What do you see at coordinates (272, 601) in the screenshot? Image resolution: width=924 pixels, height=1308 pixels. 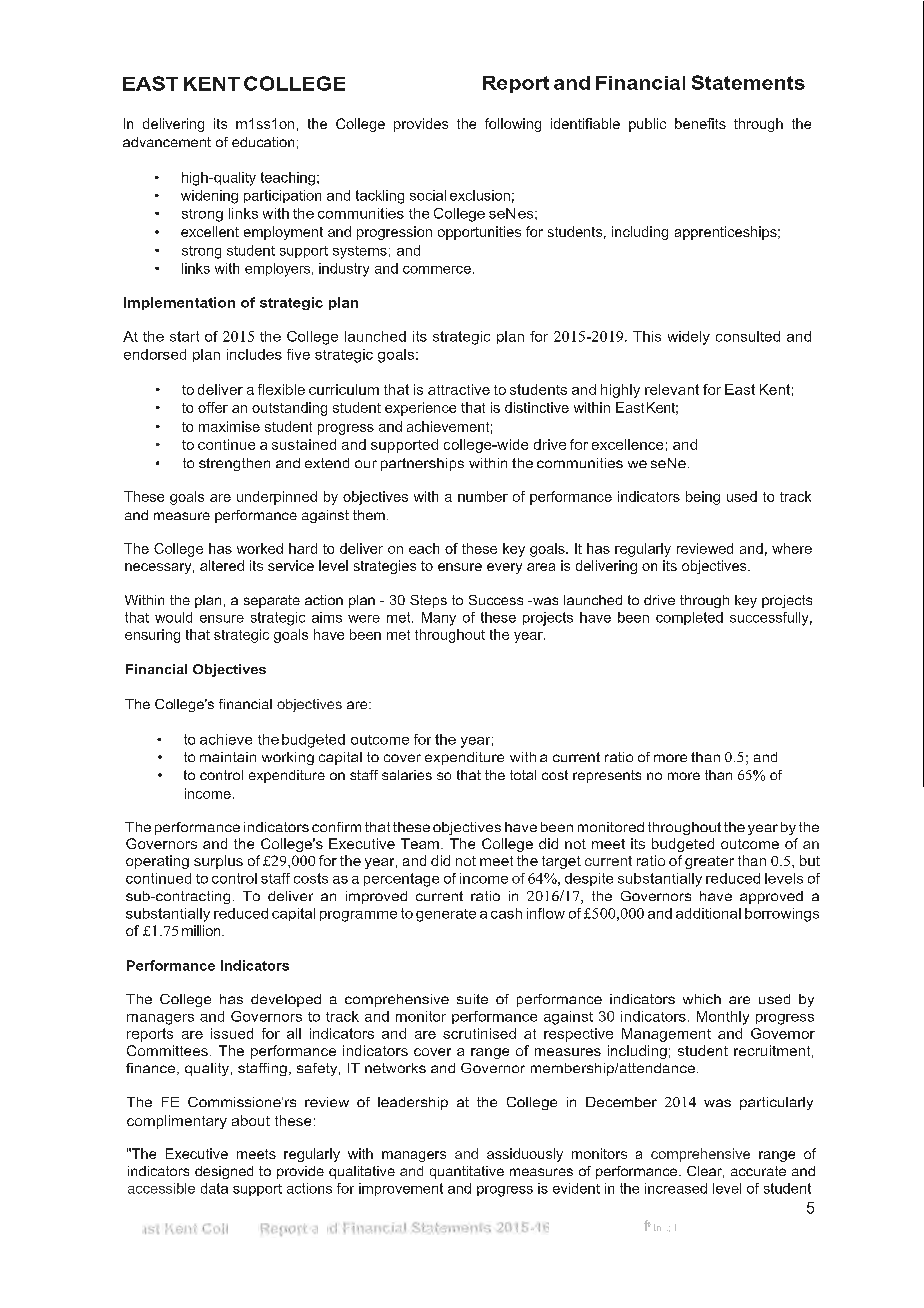 I see `separate` at bounding box center [272, 601].
